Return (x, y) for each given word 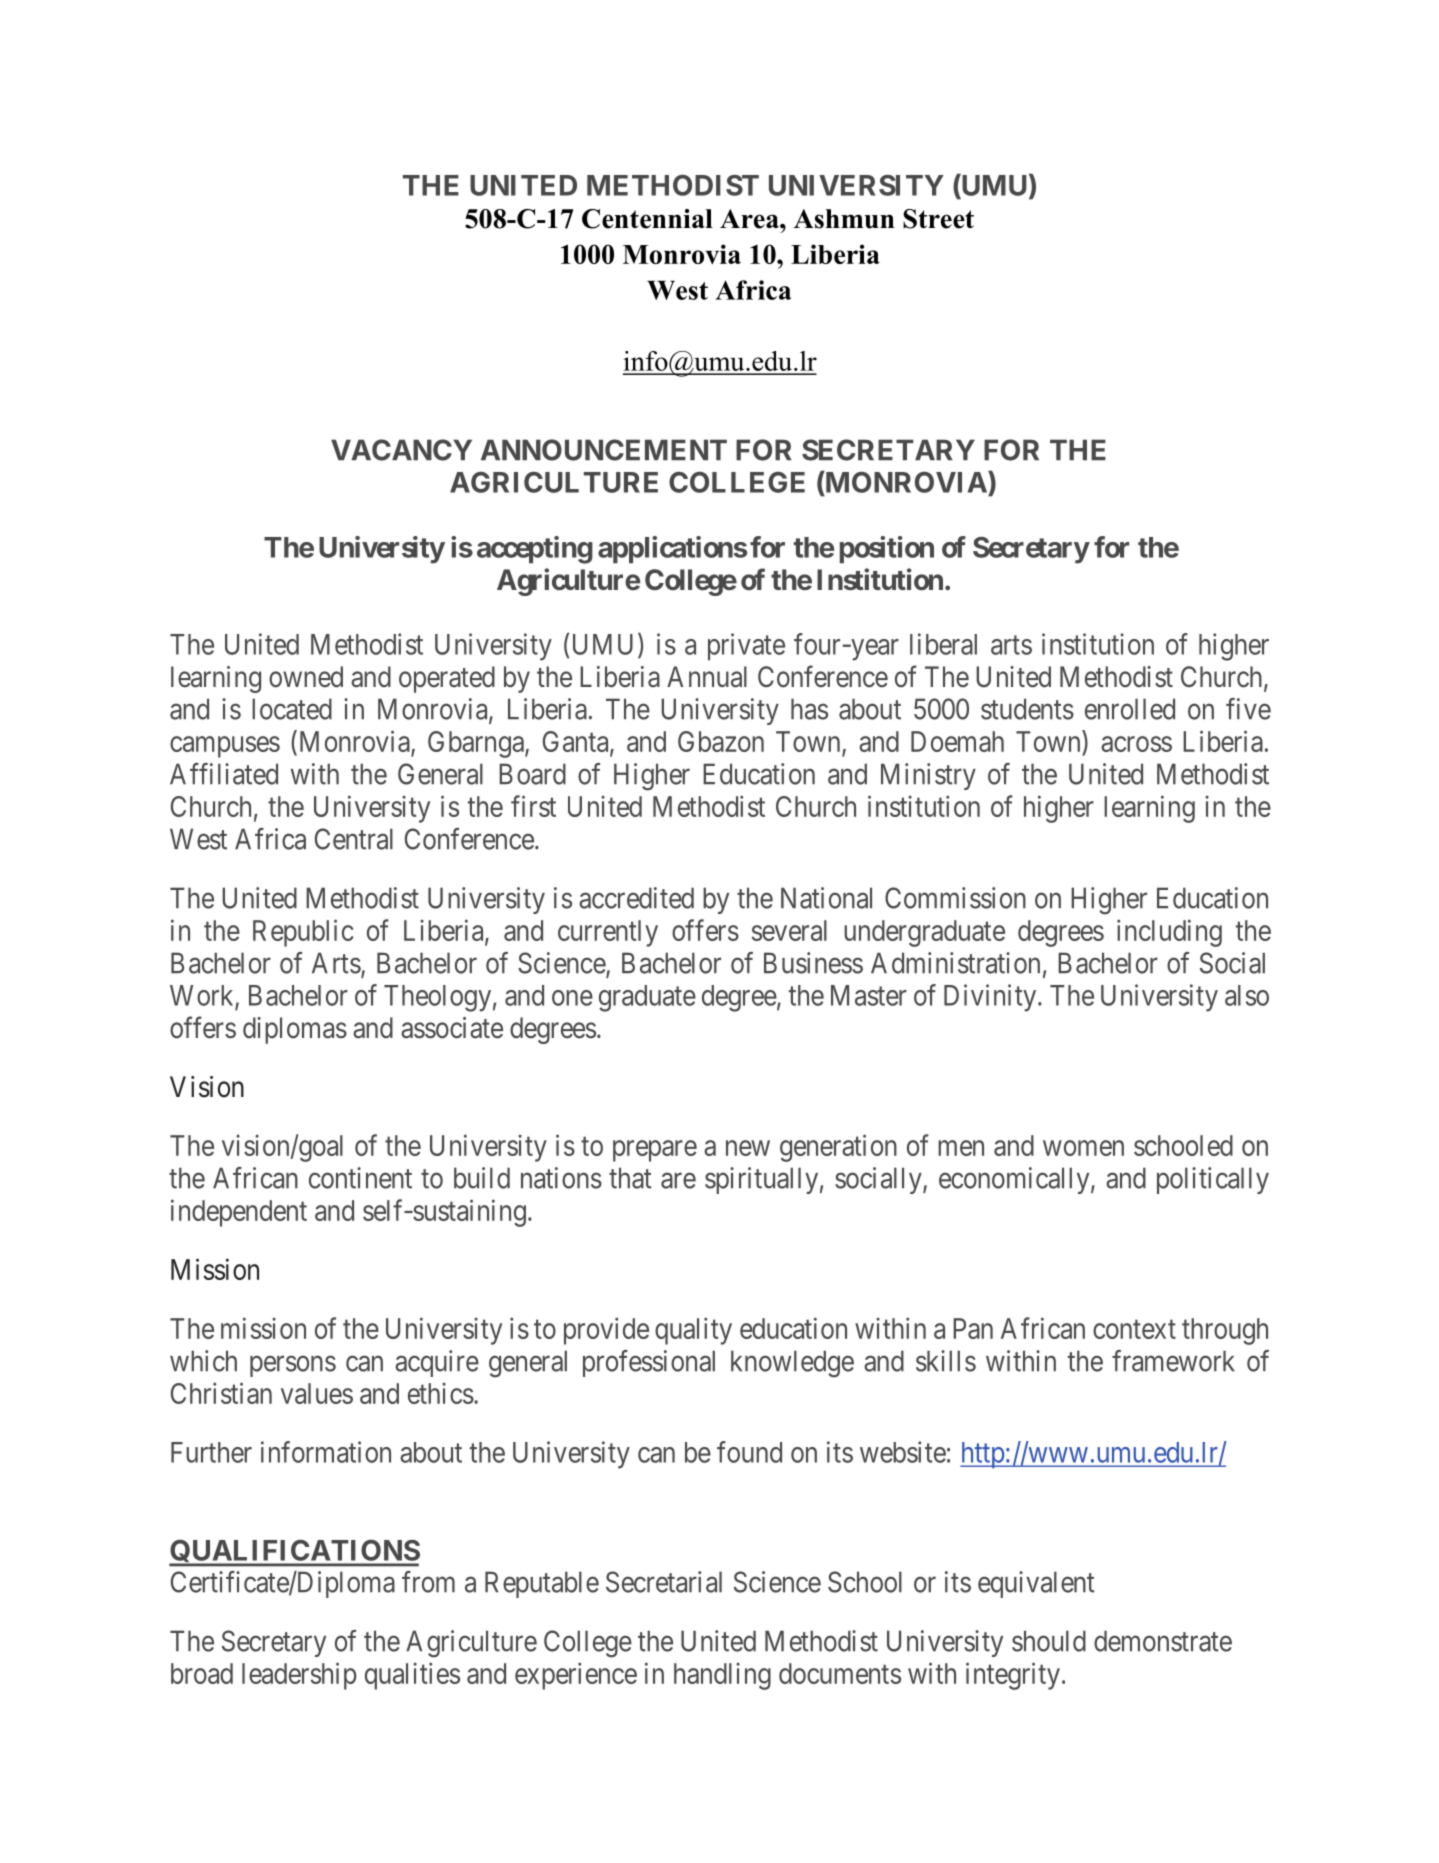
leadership (299, 1676)
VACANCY (401, 450)
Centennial (647, 219)
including (1169, 933)
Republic (303, 933)
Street (938, 219)
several (789, 930)
